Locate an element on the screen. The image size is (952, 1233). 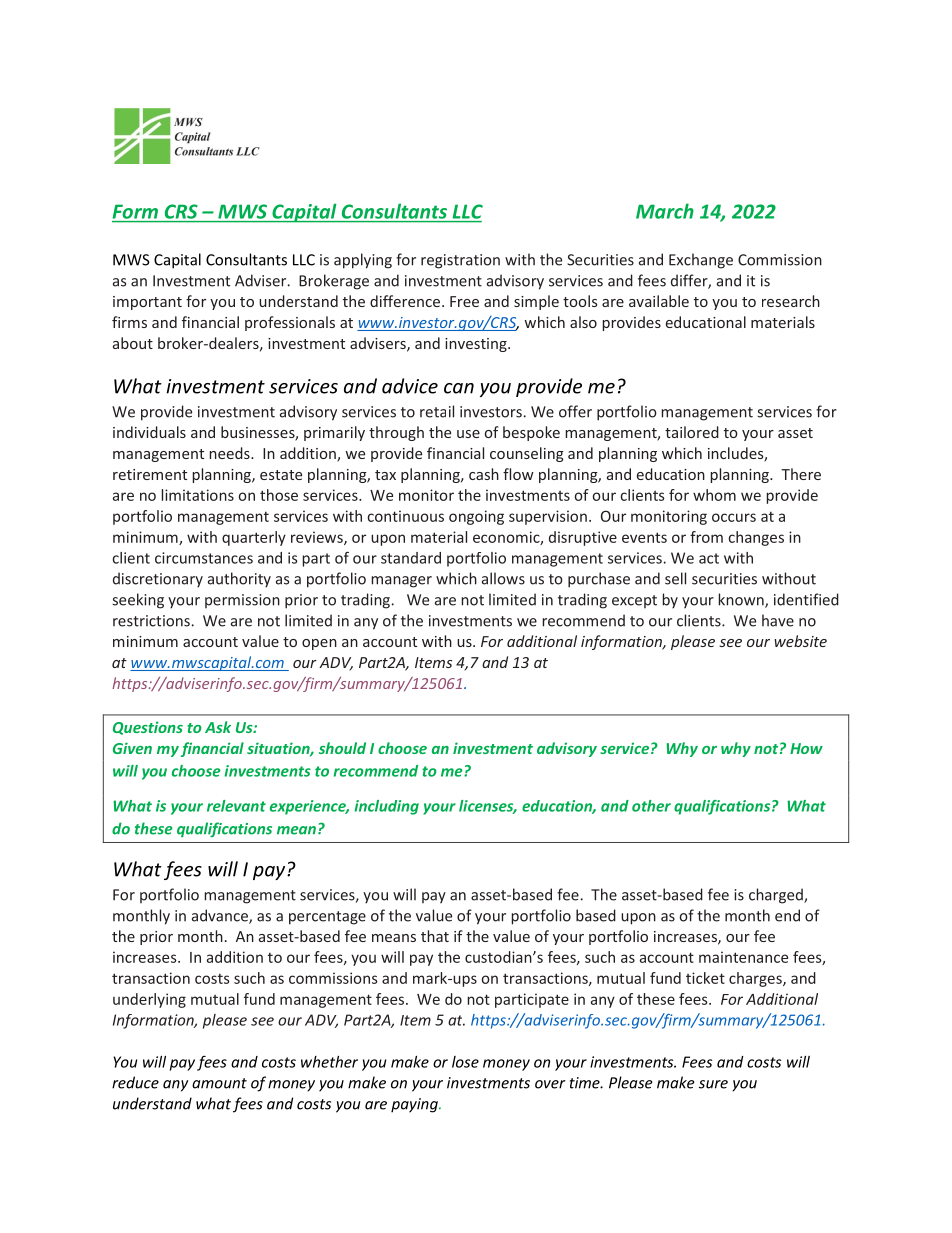
occurs is located at coordinates (734, 517).
